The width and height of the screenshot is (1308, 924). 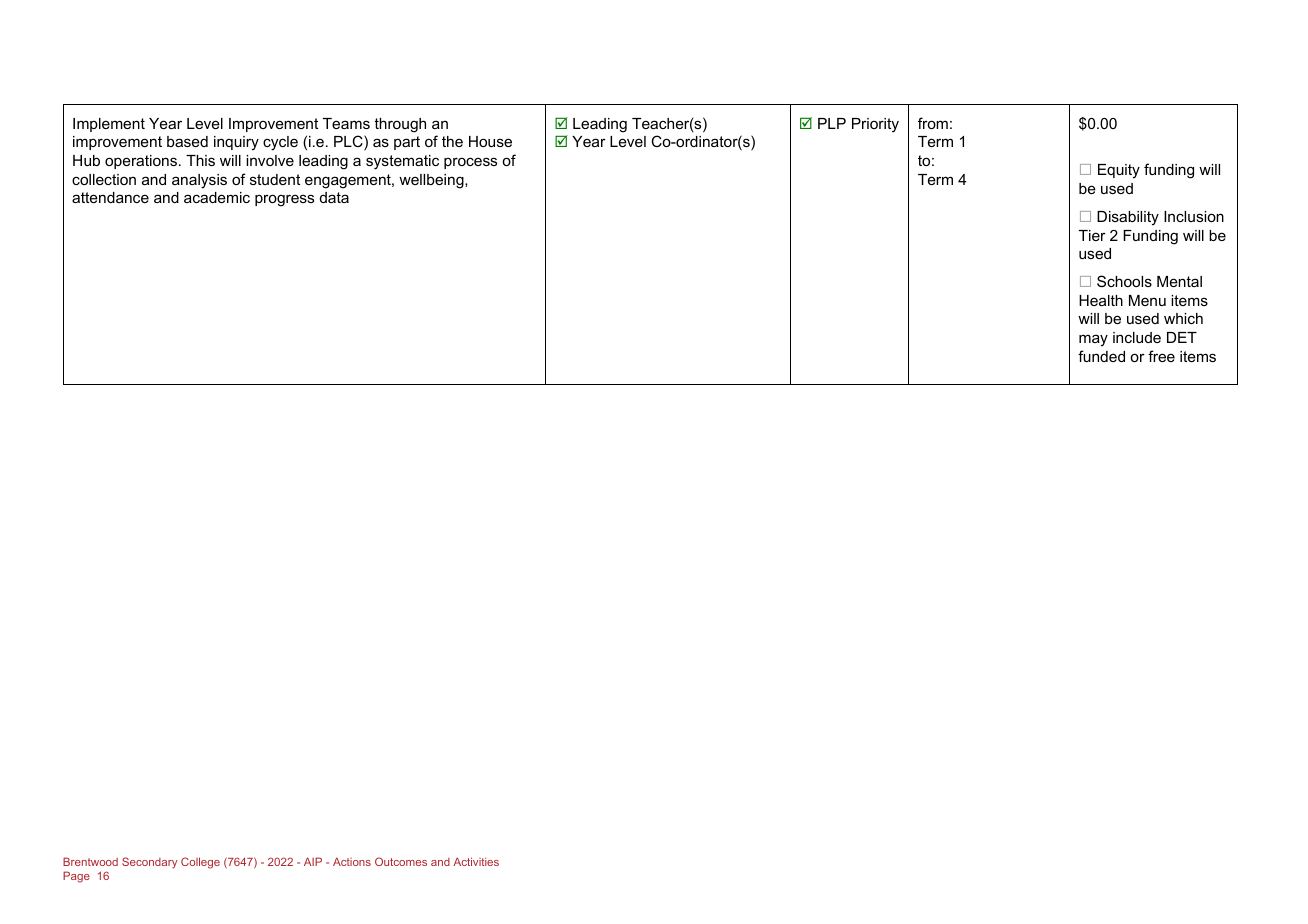 What do you see at coordinates (401, 861) in the screenshot?
I see `Outcomes` at bounding box center [401, 861].
